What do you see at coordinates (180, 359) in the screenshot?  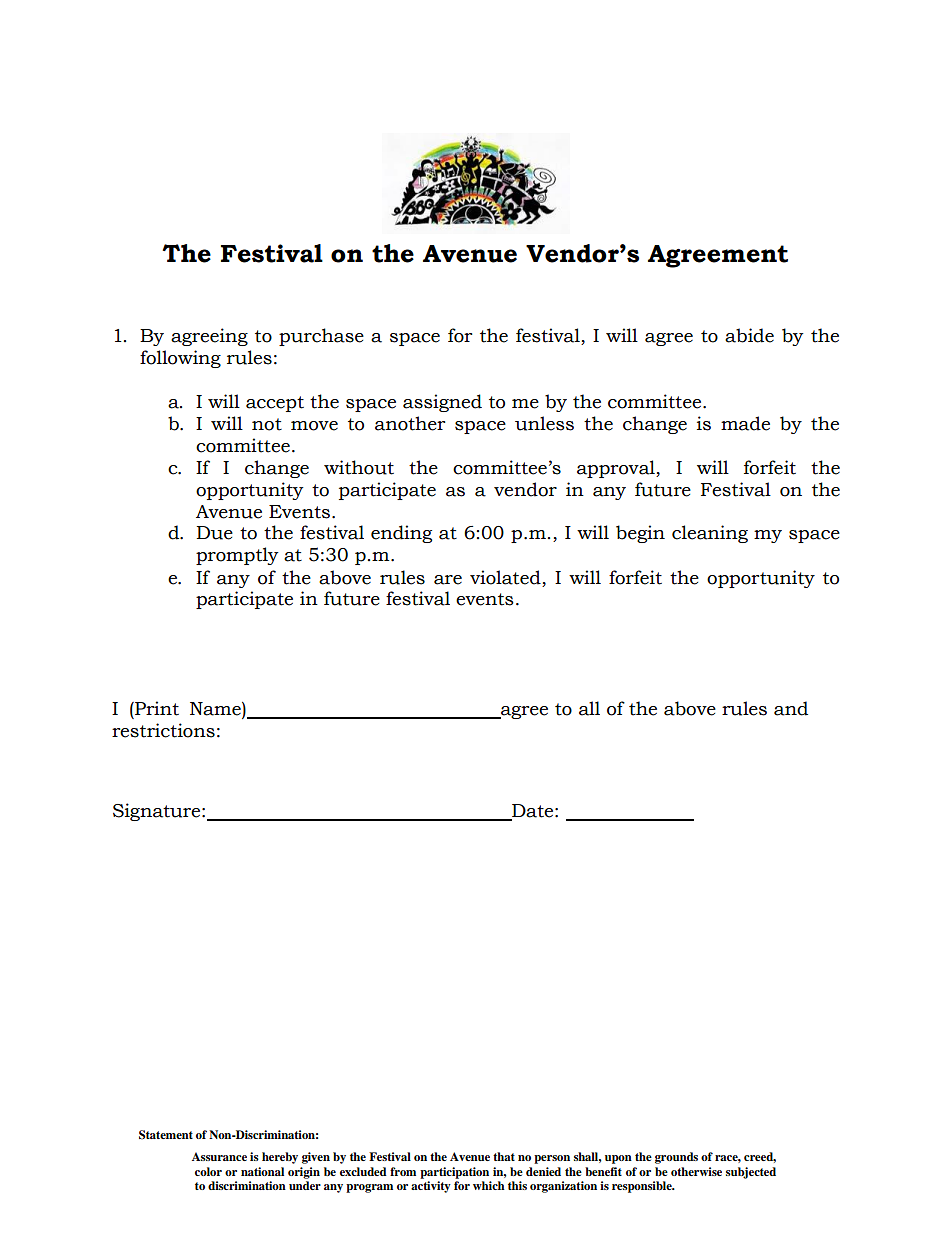 I see `following` at bounding box center [180, 359].
